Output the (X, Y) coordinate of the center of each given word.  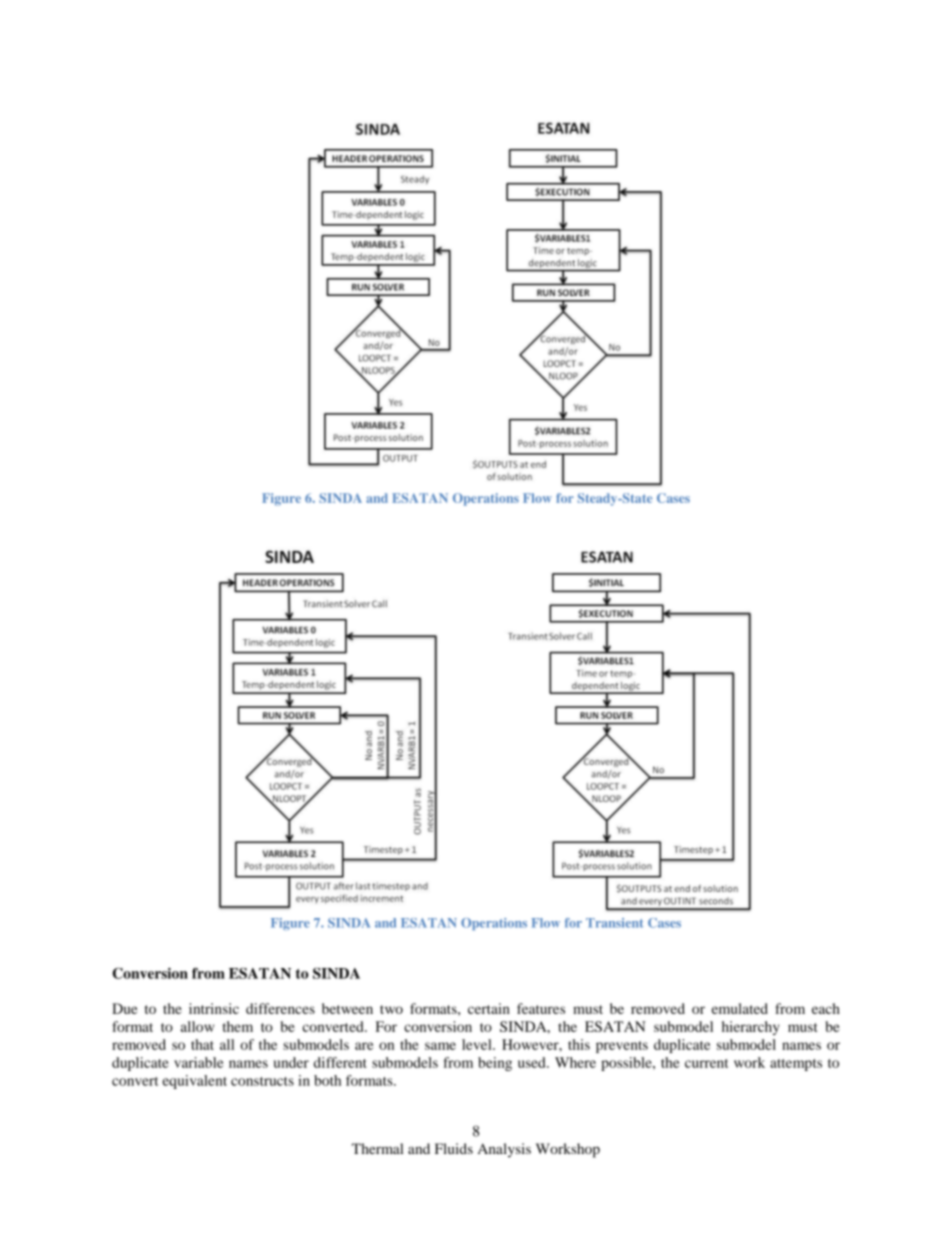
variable (199, 1062)
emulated (740, 1008)
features (541, 1008)
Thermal (377, 1148)
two (391, 1009)
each (826, 1008)
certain (489, 1008)
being (495, 1064)
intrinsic (214, 1008)
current (706, 1063)
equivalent (194, 1082)
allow (197, 1026)
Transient (614, 923)
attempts (796, 1065)
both (327, 1080)
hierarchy (751, 1028)
